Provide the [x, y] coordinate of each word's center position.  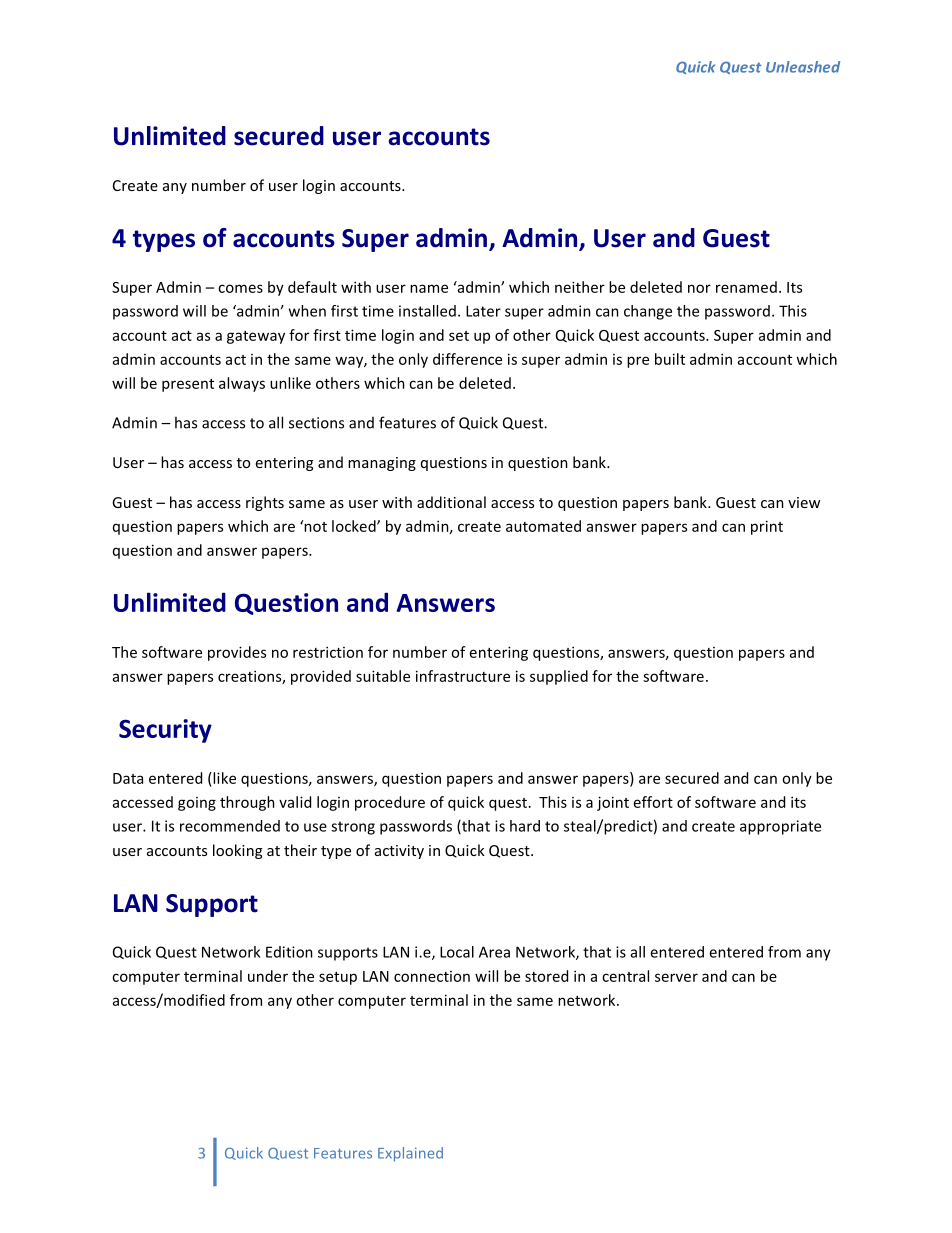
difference [467, 359]
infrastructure [463, 676]
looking [237, 851]
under [268, 976]
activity [399, 852]
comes [240, 288]
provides [237, 653]
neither [580, 287]
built [670, 359]
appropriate [780, 827]
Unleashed [803, 67]
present [188, 385]
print [767, 527]
